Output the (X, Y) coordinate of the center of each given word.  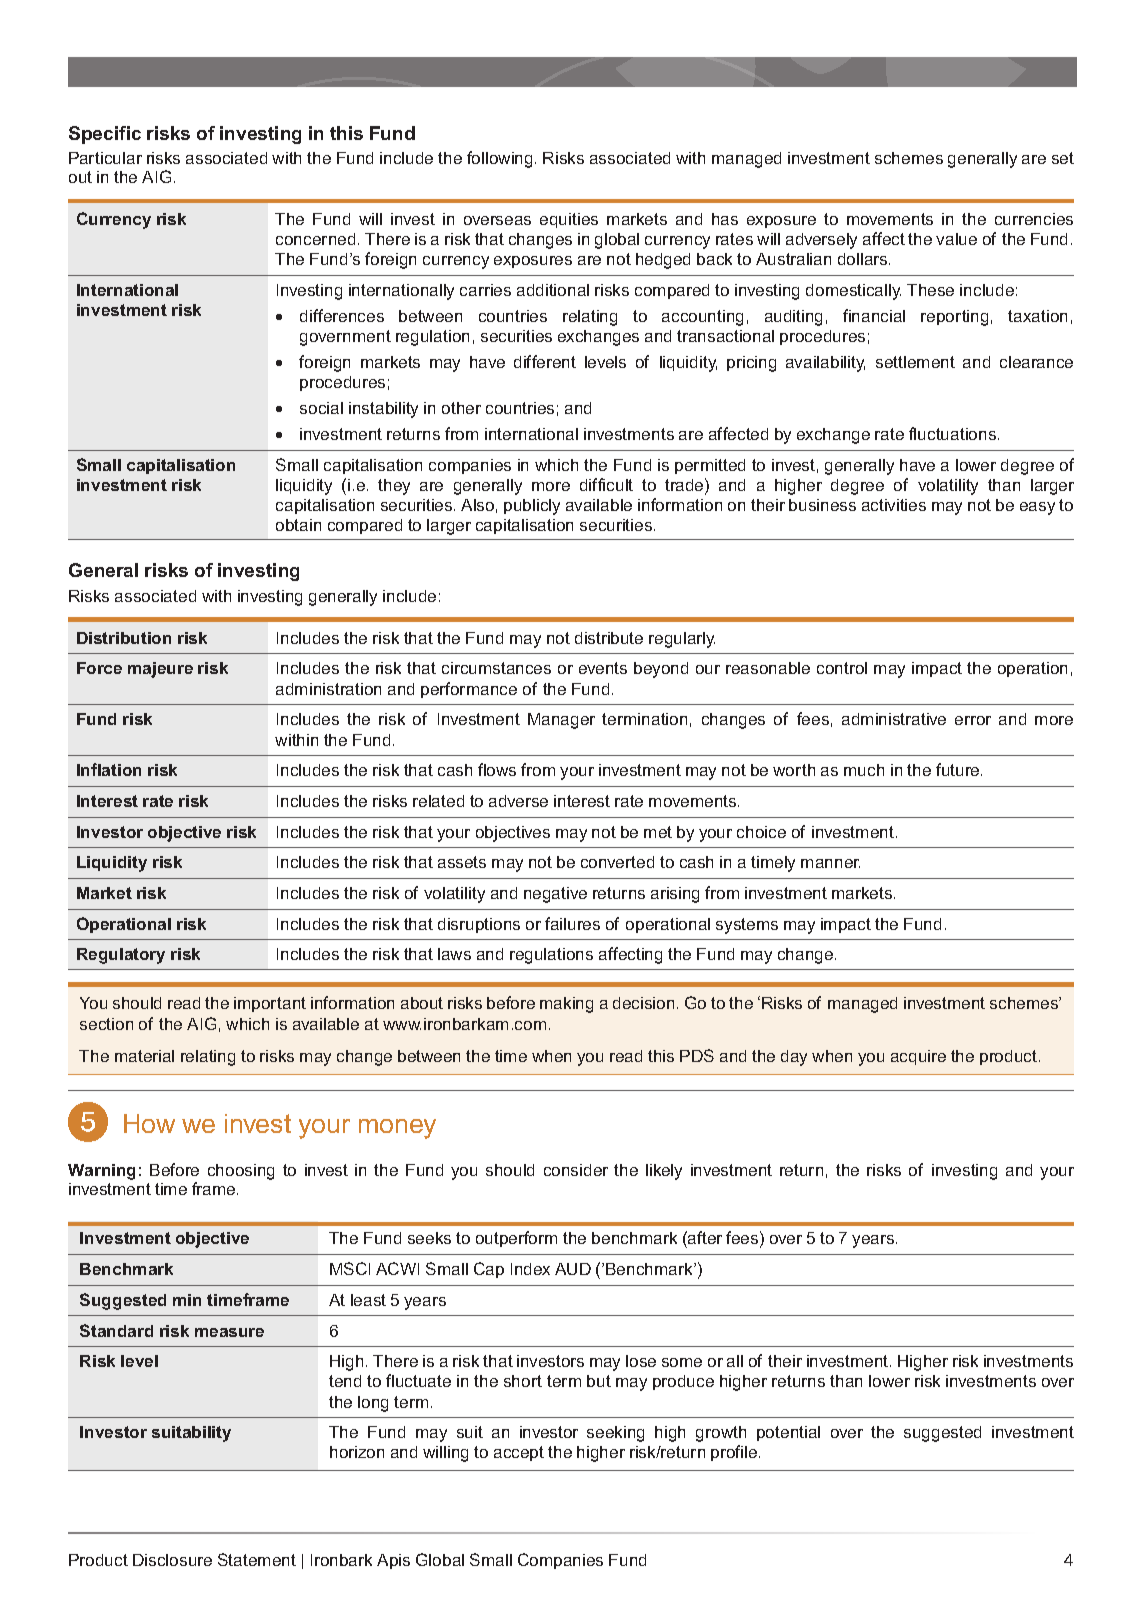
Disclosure (172, 1560)
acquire (918, 1057)
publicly (532, 507)
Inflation (109, 769)
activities (894, 505)
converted (617, 862)
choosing (241, 1172)
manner (830, 863)
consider (576, 1170)
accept (519, 1453)
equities (569, 220)
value (956, 239)
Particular (105, 158)
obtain (298, 525)
